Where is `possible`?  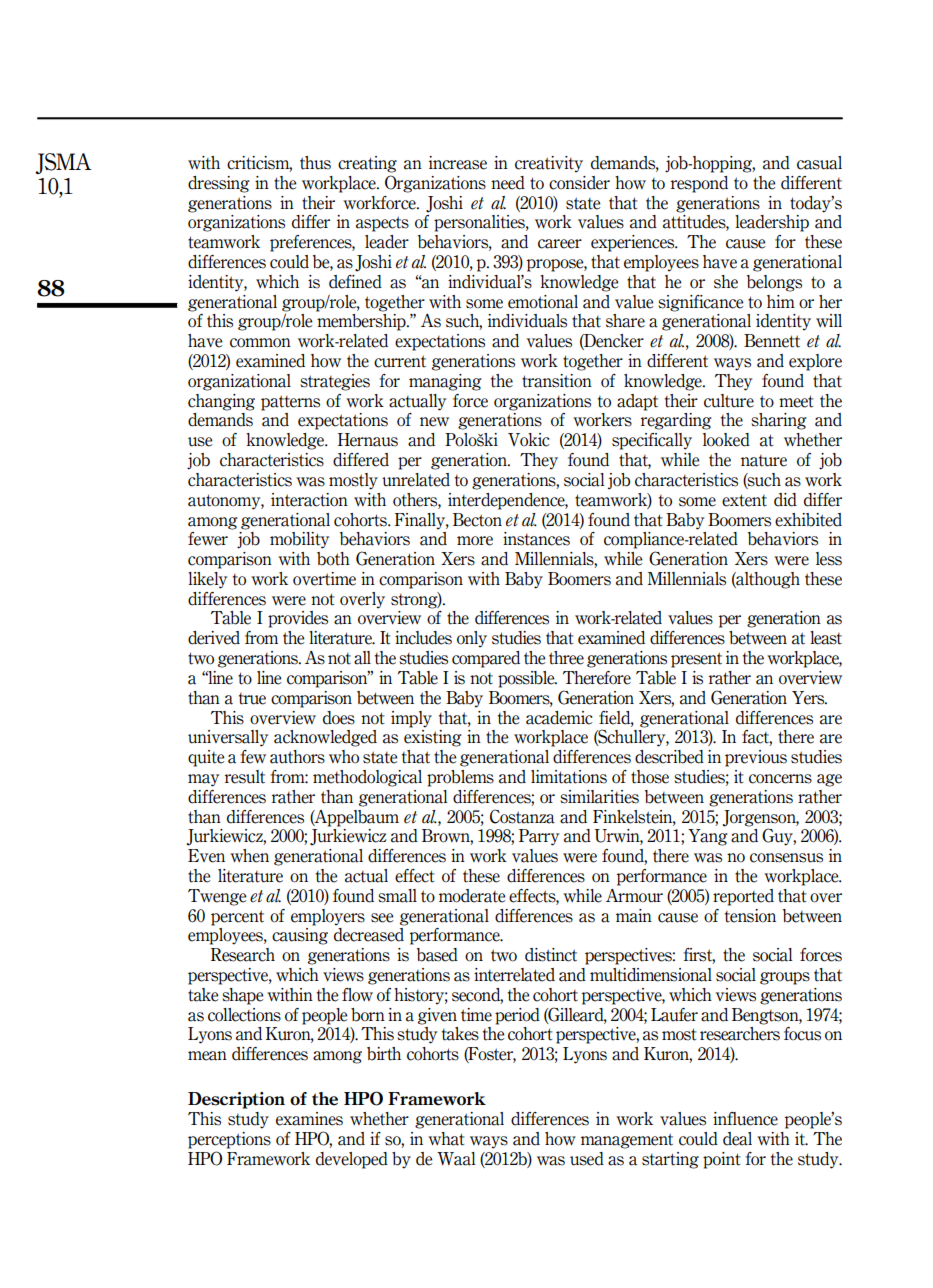
possible is located at coordinates (527, 679).
